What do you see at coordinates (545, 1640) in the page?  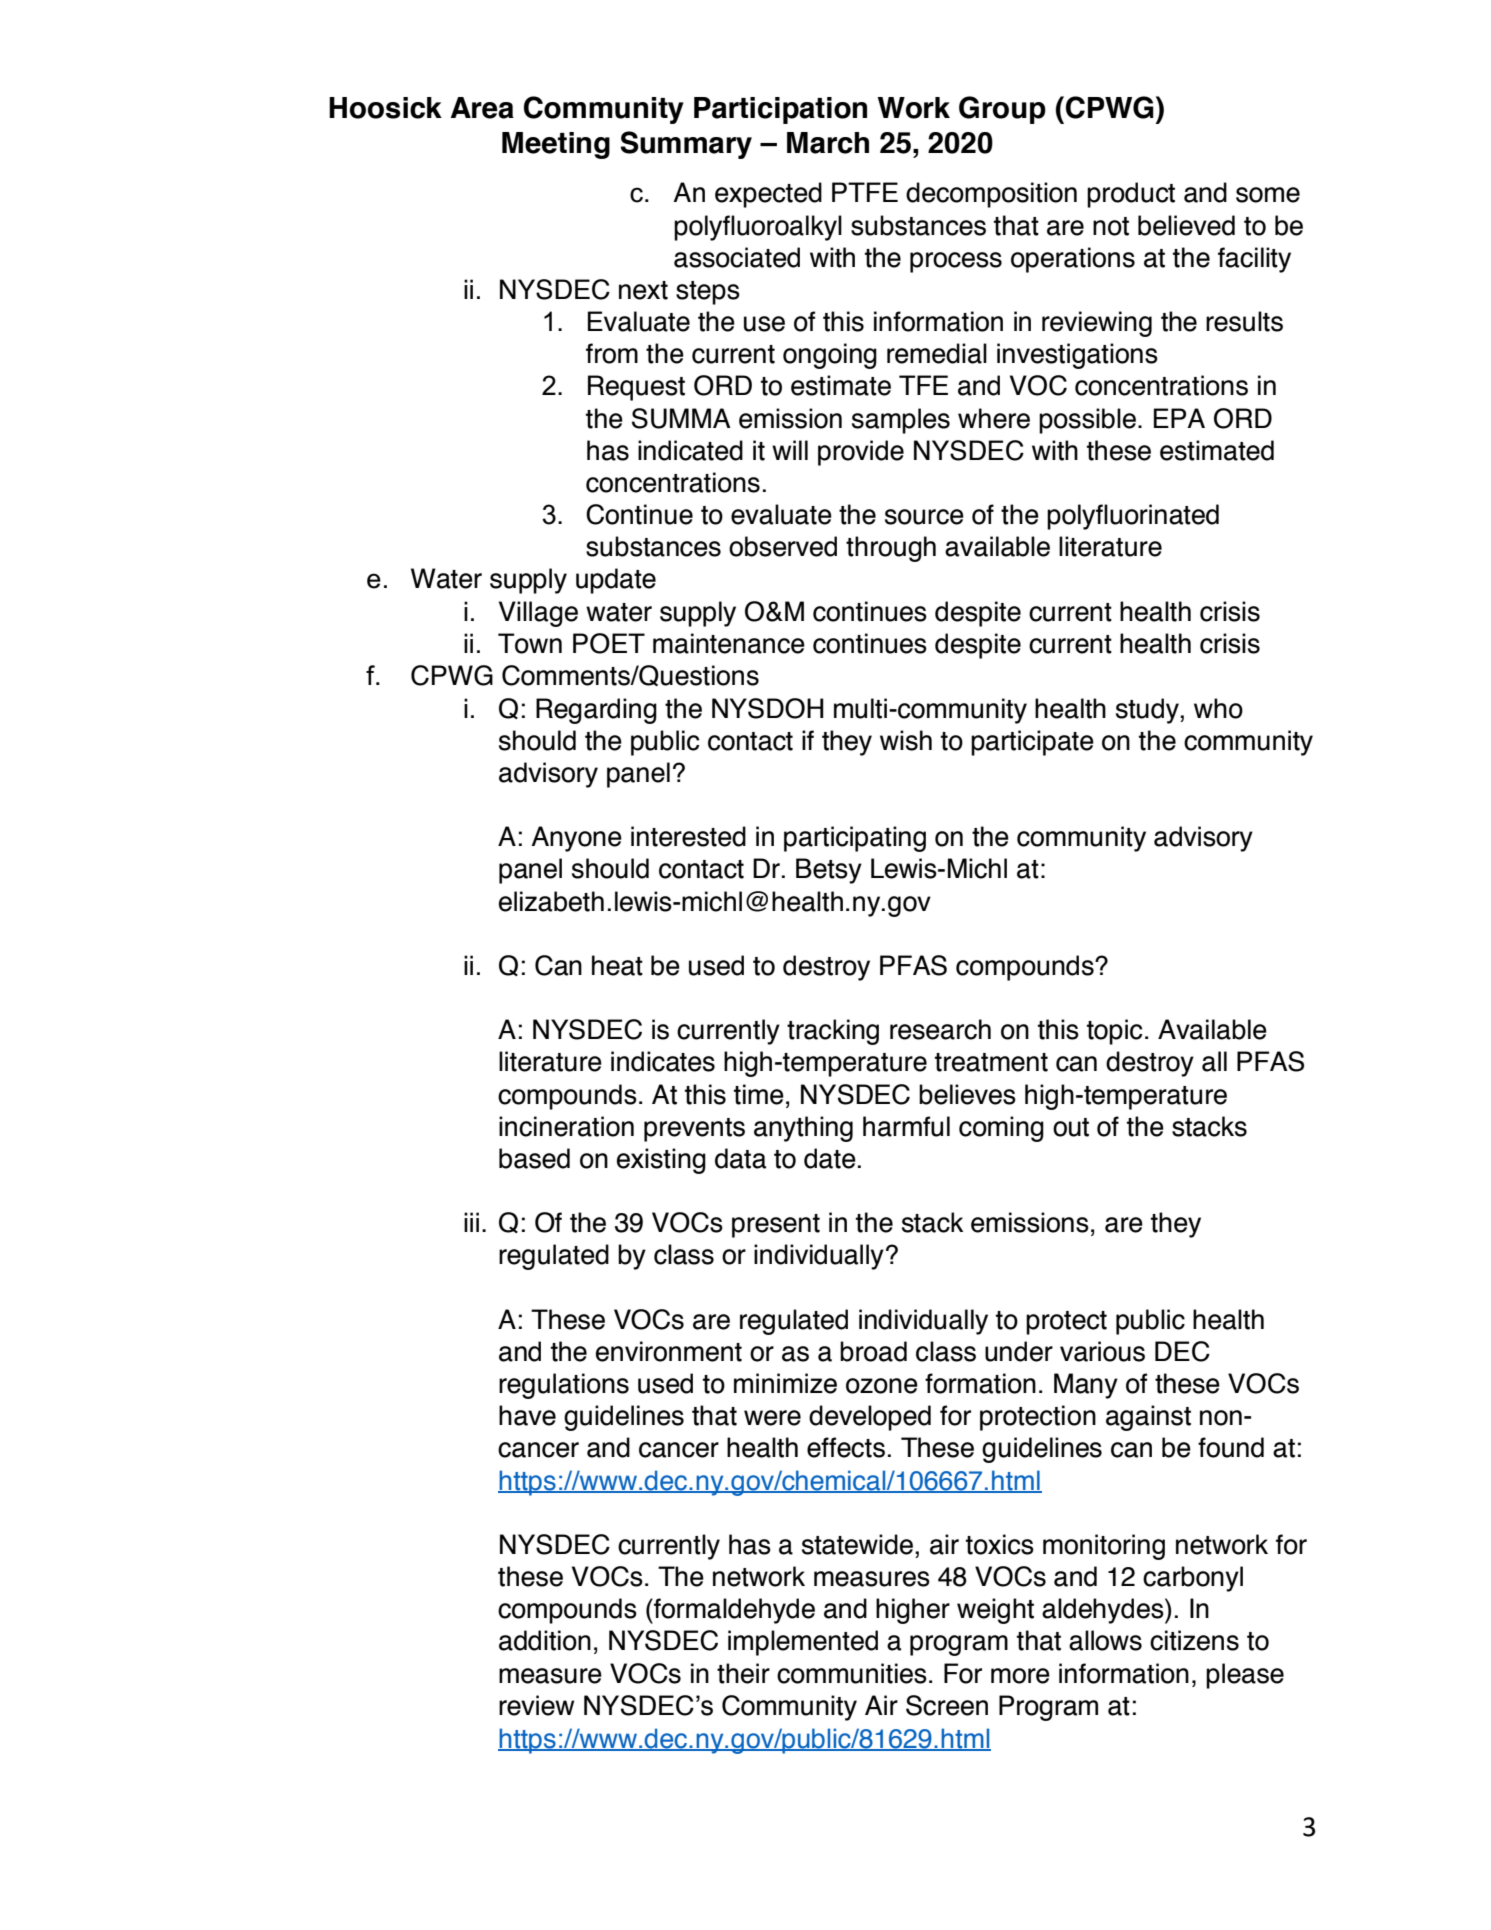 I see `addition` at bounding box center [545, 1640].
